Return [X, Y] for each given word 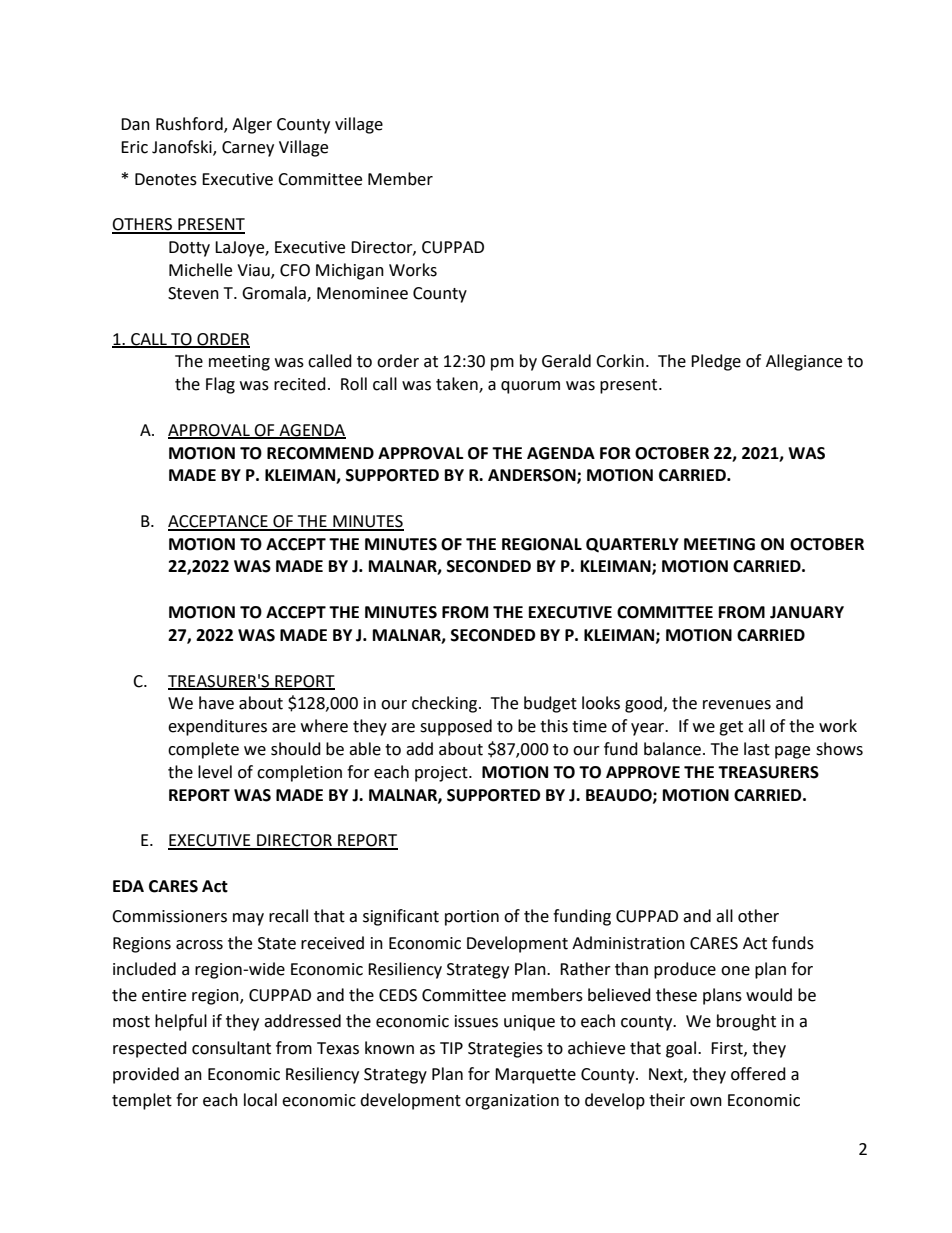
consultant [231, 1048]
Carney [248, 149]
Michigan [350, 271]
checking [446, 704]
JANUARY [807, 612]
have [216, 703]
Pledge [716, 362]
